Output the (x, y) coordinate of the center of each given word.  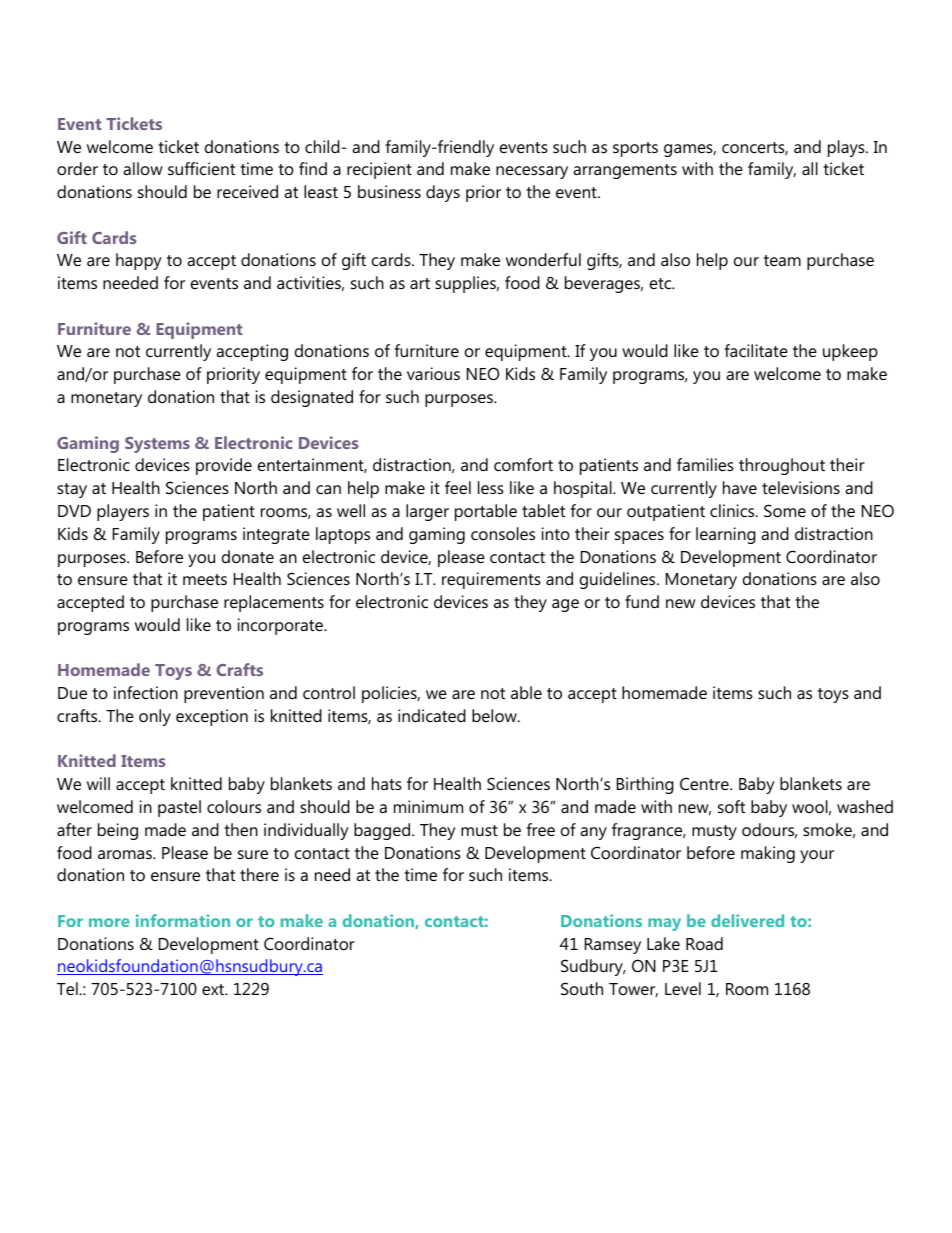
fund (642, 601)
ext (214, 989)
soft (731, 806)
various (433, 373)
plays (847, 148)
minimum (428, 806)
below (495, 715)
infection (146, 692)
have (740, 487)
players (123, 512)
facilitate (756, 350)
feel (458, 487)
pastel (179, 808)
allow (143, 168)
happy (139, 261)
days (443, 193)
